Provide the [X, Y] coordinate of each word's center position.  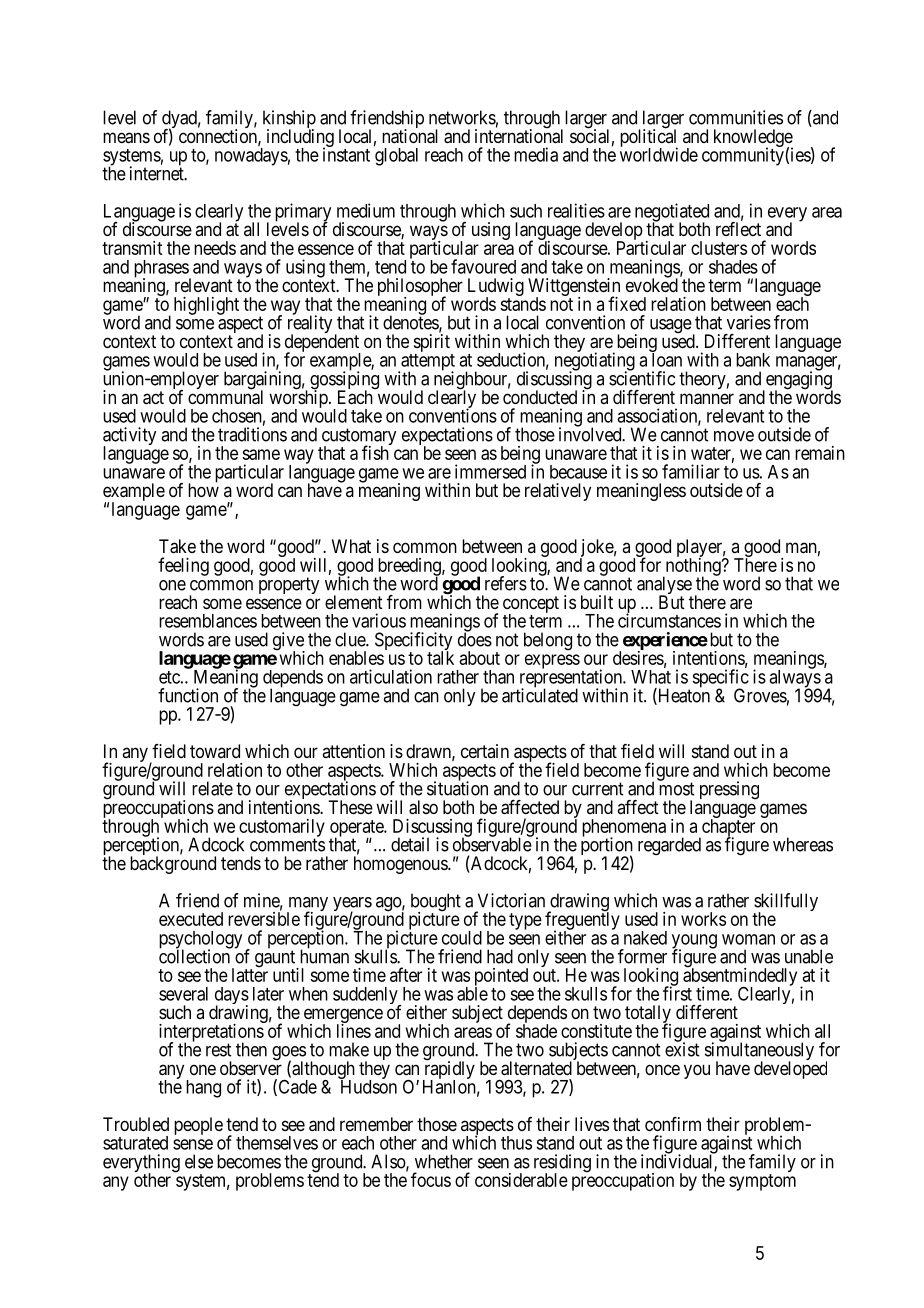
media [536, 154]
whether [444, 1161]
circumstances [669, 620]
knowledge [753, 139]
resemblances [208, 621]
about [480, 658]
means [126, 138]
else [199, 1161]
